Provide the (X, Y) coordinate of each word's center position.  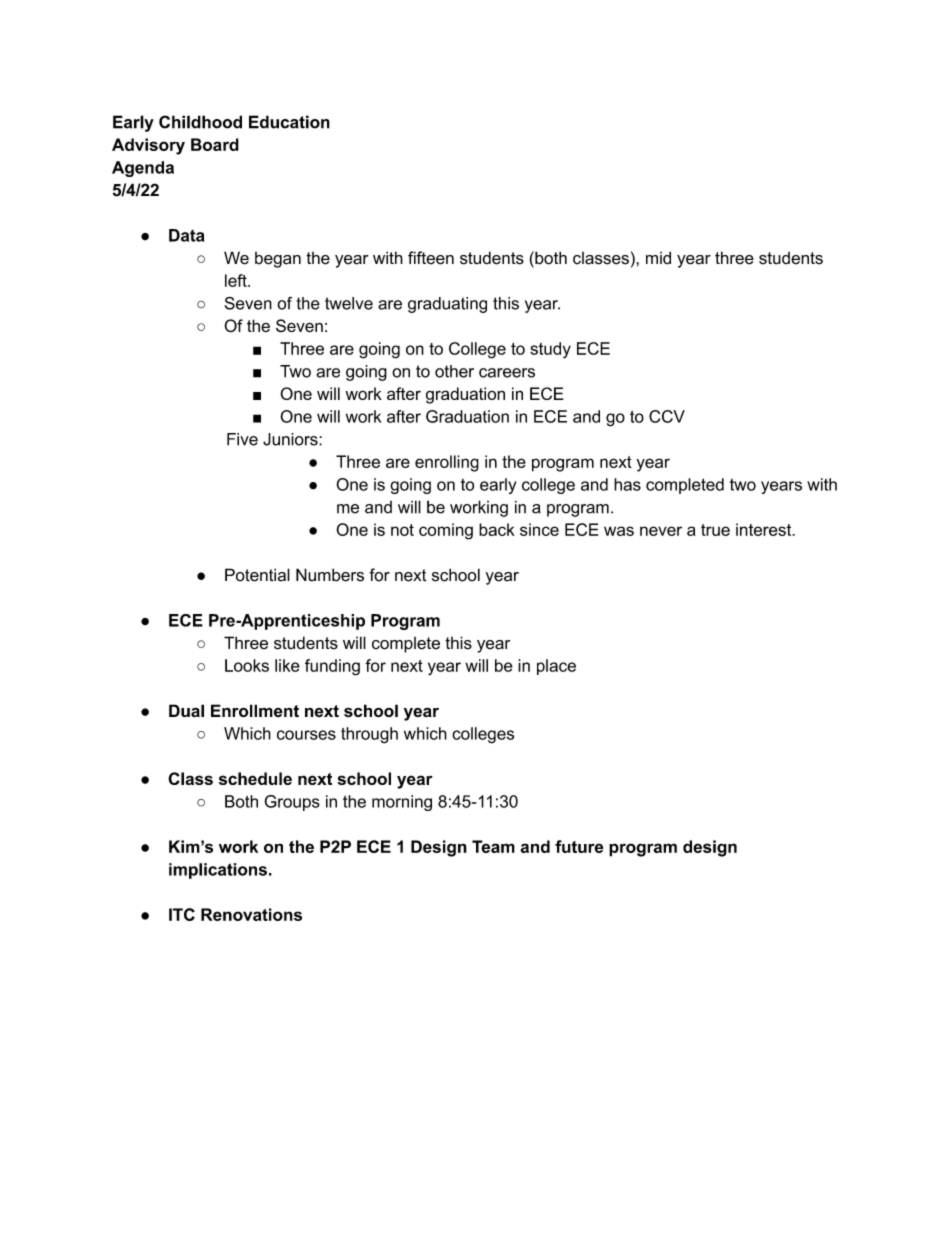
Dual (186, 710)
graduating (447, 305)
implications (218, 871)
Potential (257, 575)
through (369, 735)
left (237, 280)
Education (289, 122)
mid (658, 257)
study (550, 350)
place (556, 667)
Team (493, 846)
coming (446, 531)
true (715, 530)
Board (215, 144)
